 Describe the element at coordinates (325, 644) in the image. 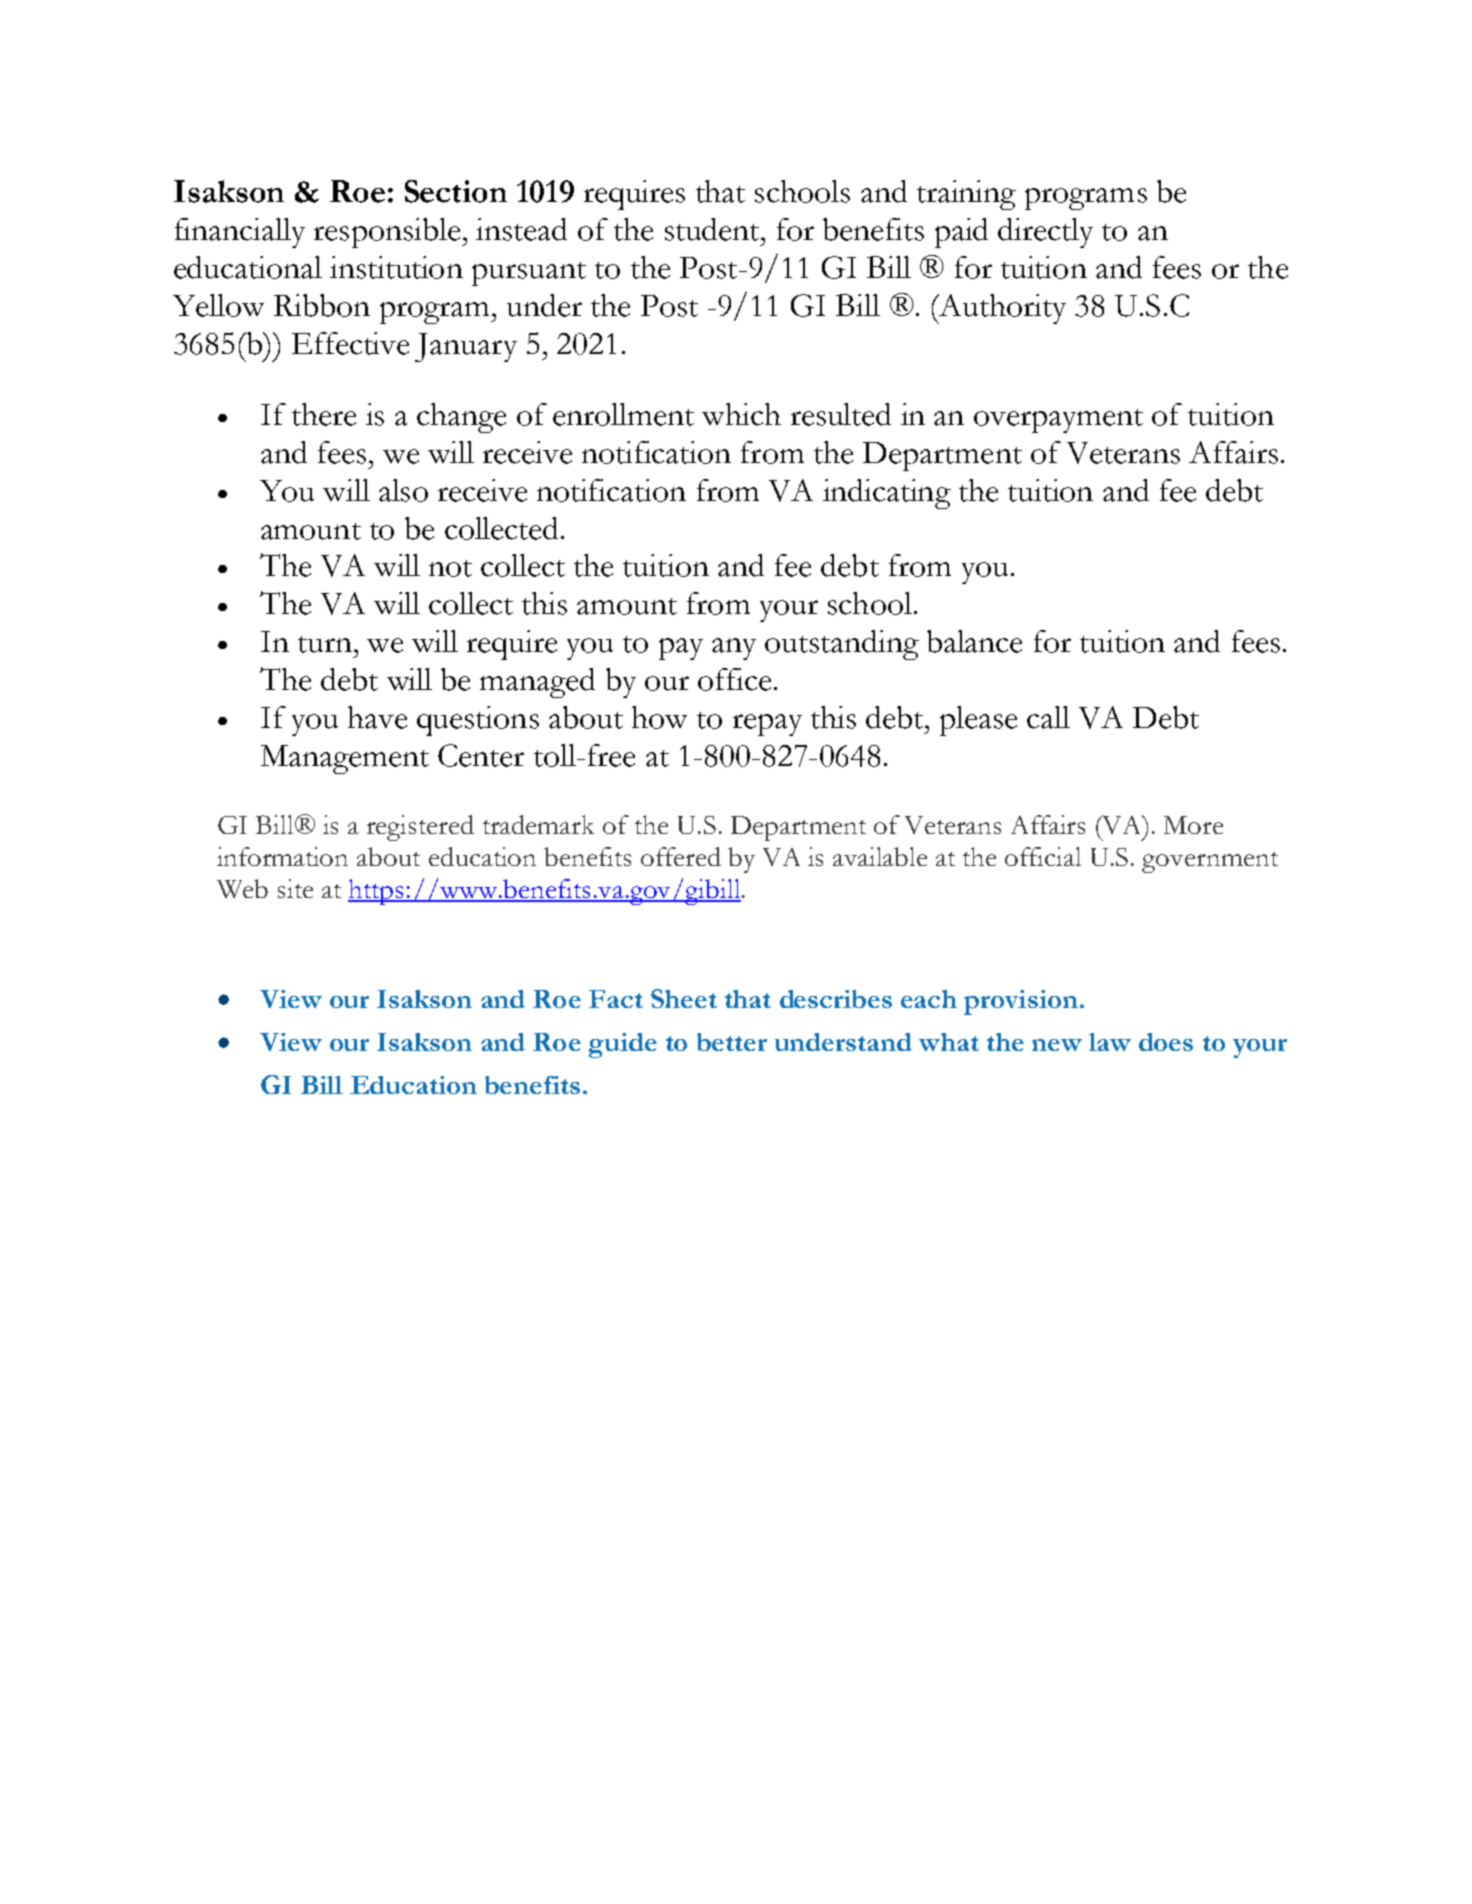

I see `turn` at that location.
